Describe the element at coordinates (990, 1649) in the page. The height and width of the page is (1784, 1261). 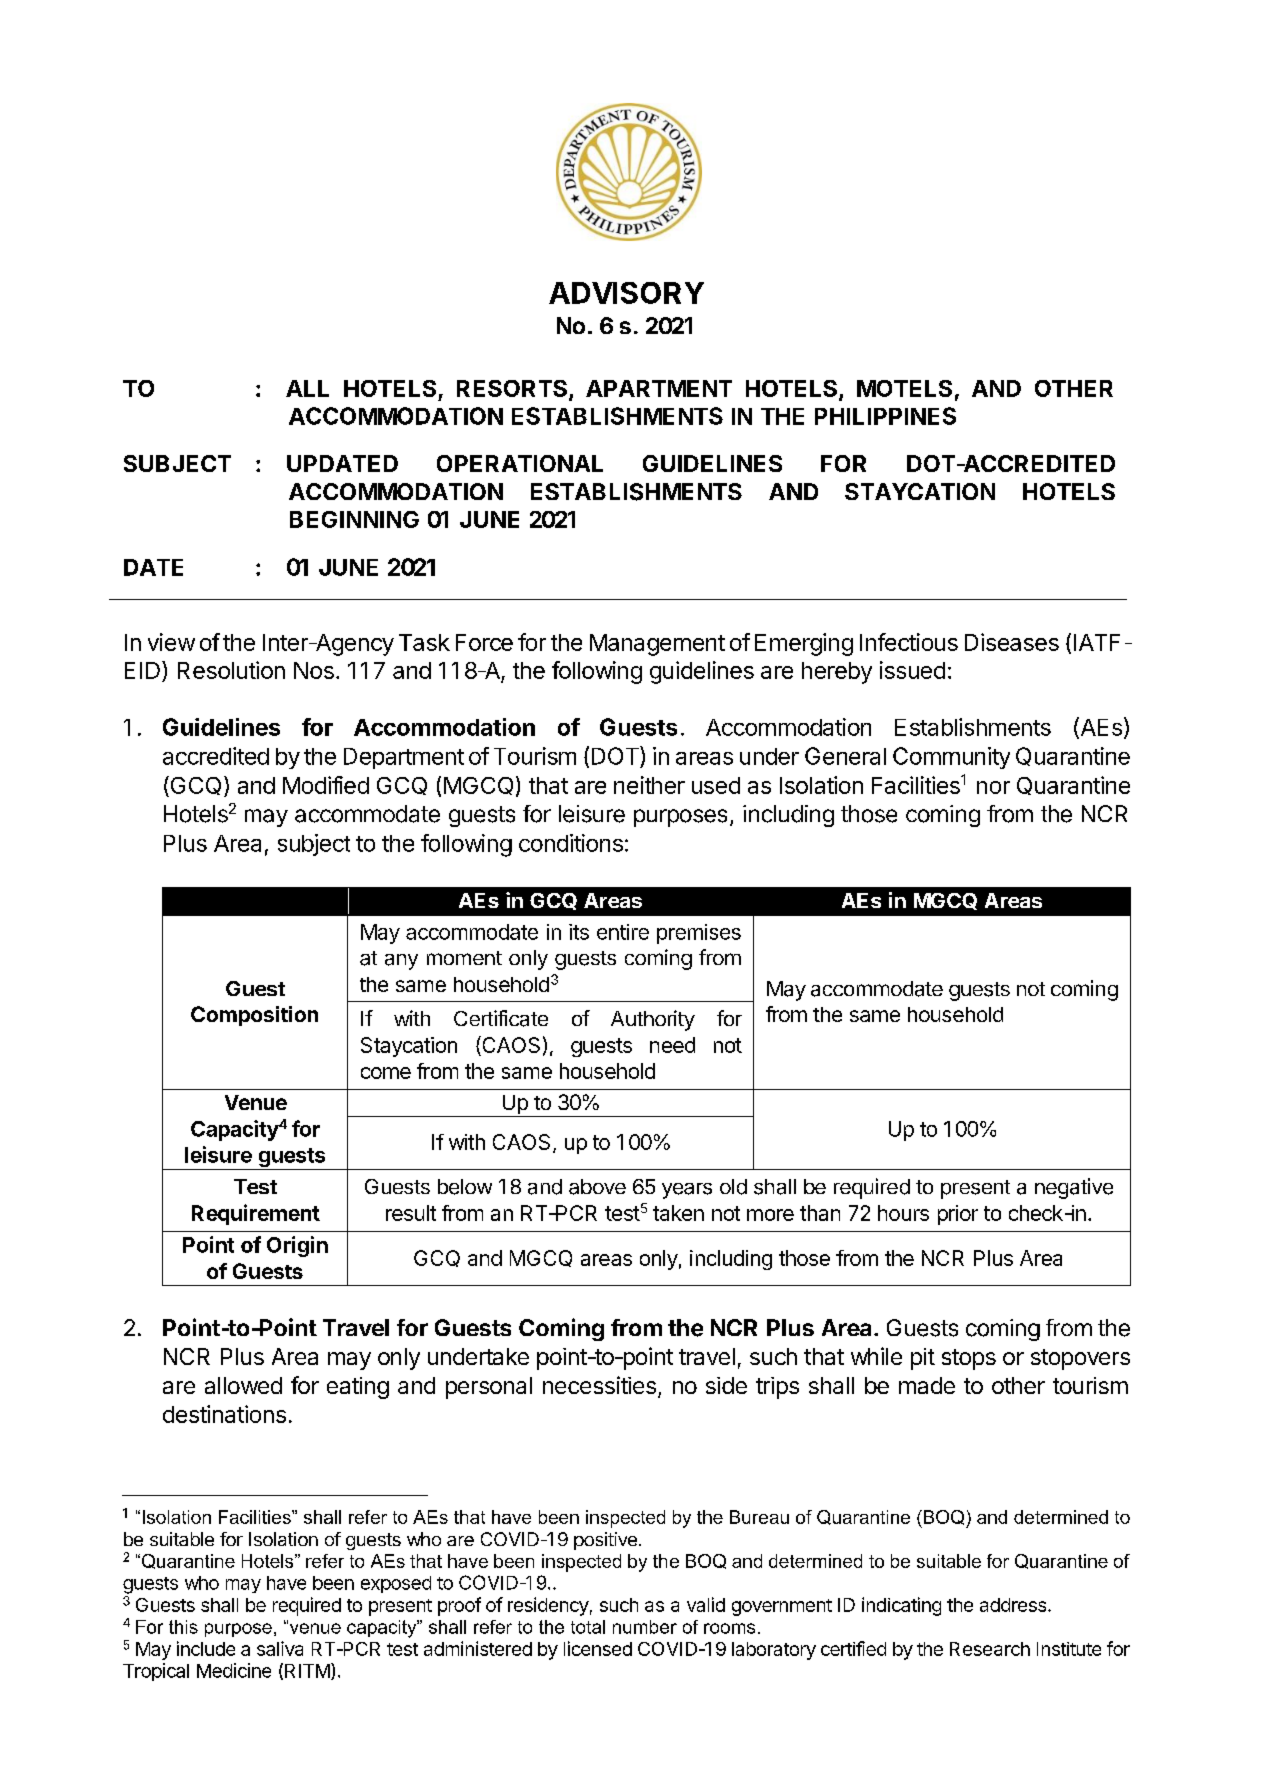
I see `Research` at that location.
